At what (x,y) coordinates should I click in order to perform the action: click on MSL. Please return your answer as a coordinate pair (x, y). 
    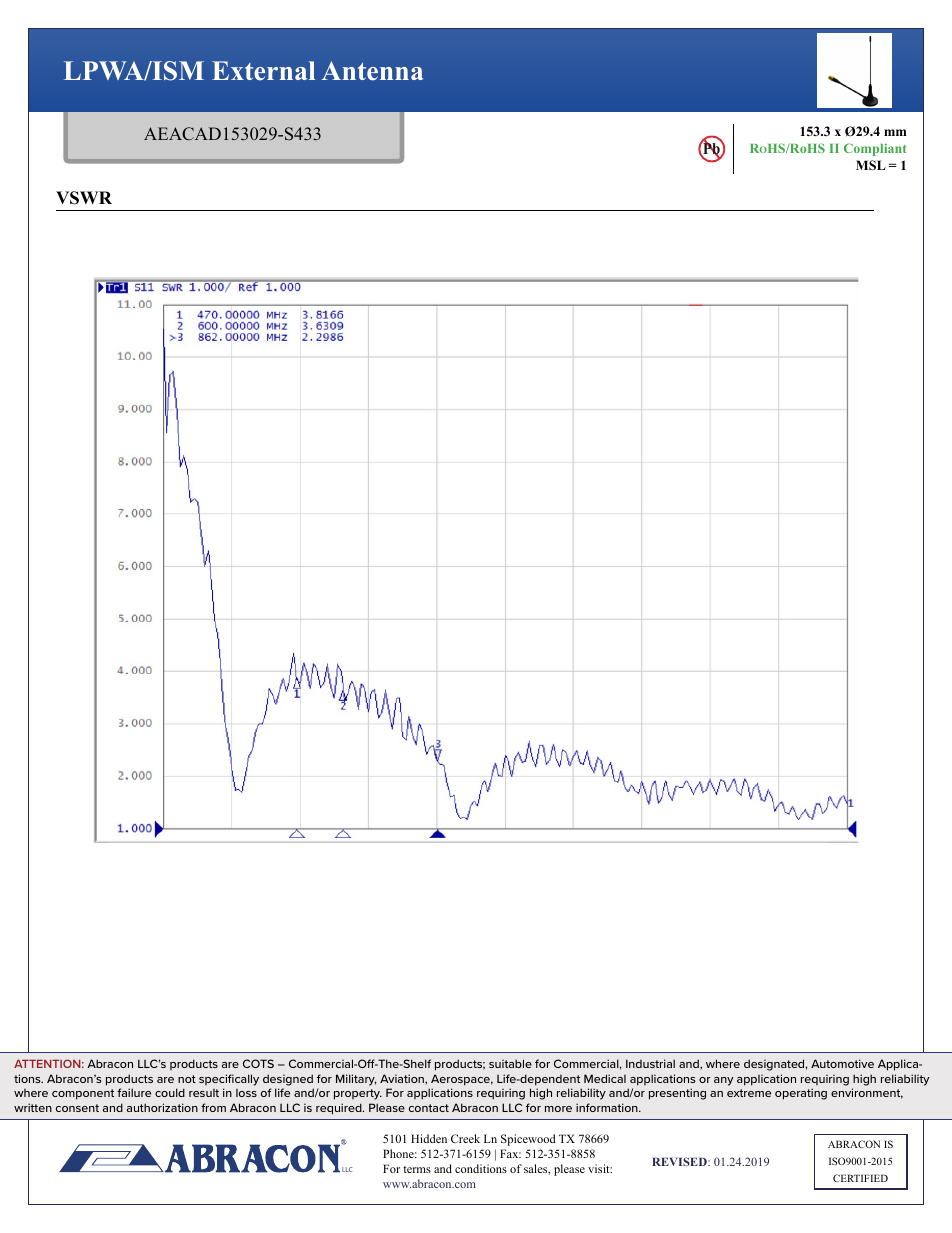
    Looking at the image, I should click on (871, 165).
